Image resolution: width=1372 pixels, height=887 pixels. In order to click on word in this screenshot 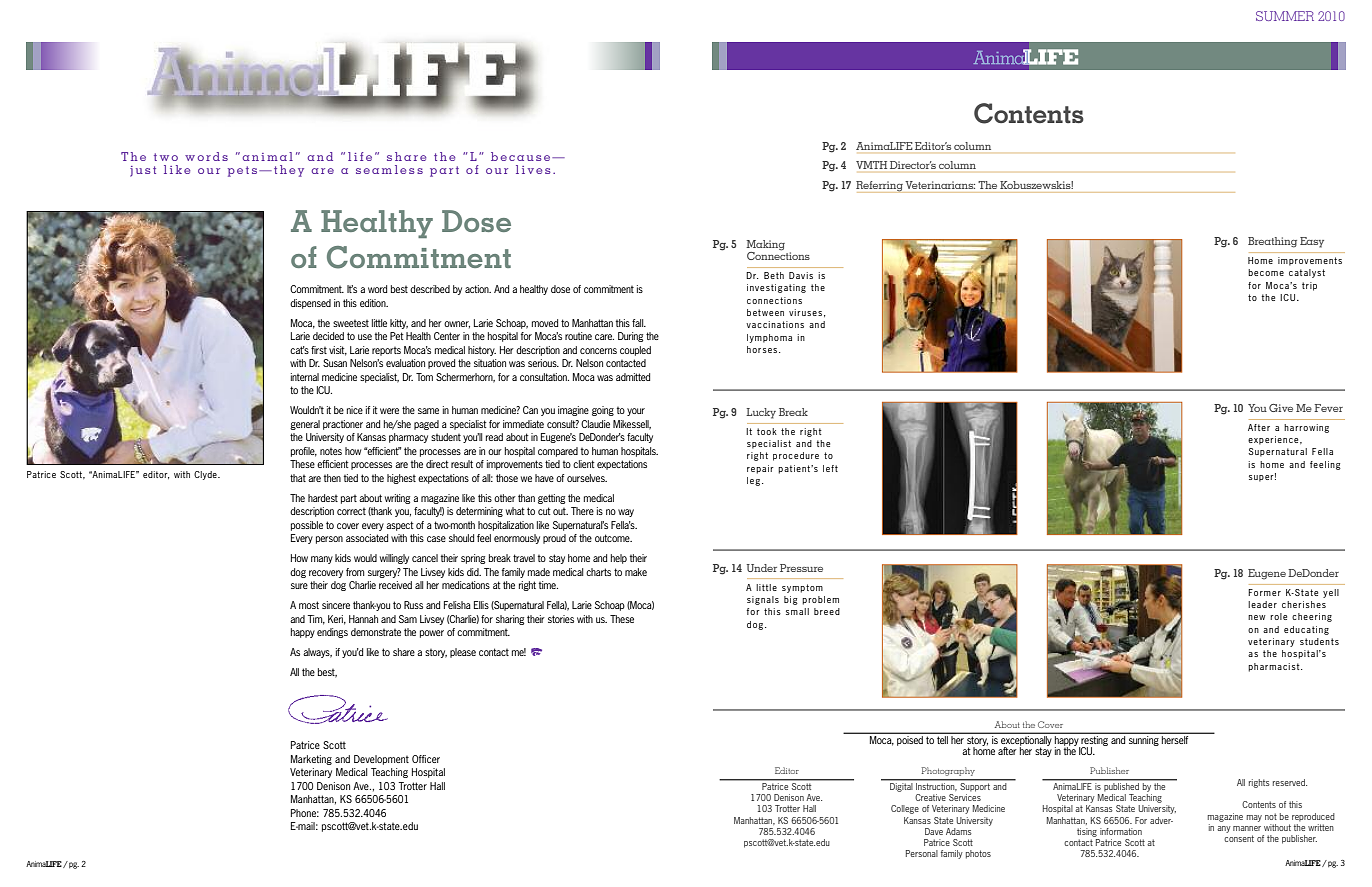, I will do `click(377, 289)`.
